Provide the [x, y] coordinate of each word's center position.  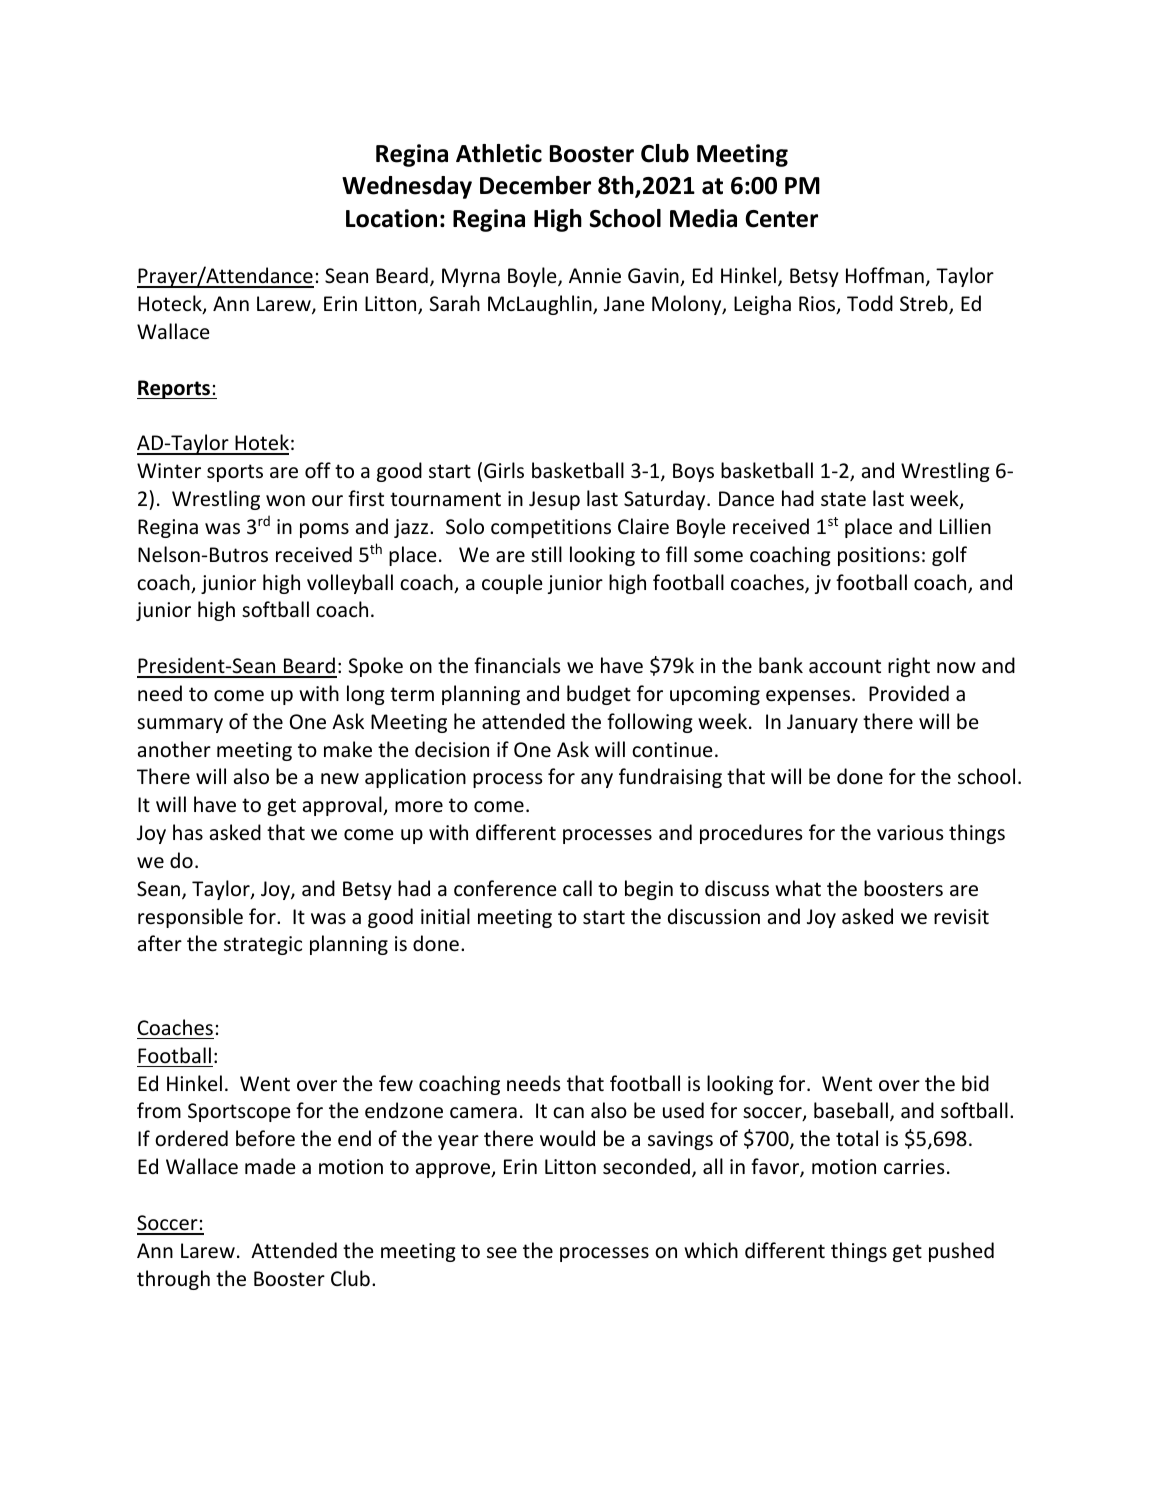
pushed [961, 1252]
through [173, 1280]
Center [781, 219]
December [535, 185]
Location [391, 218]
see [502, 1253]
